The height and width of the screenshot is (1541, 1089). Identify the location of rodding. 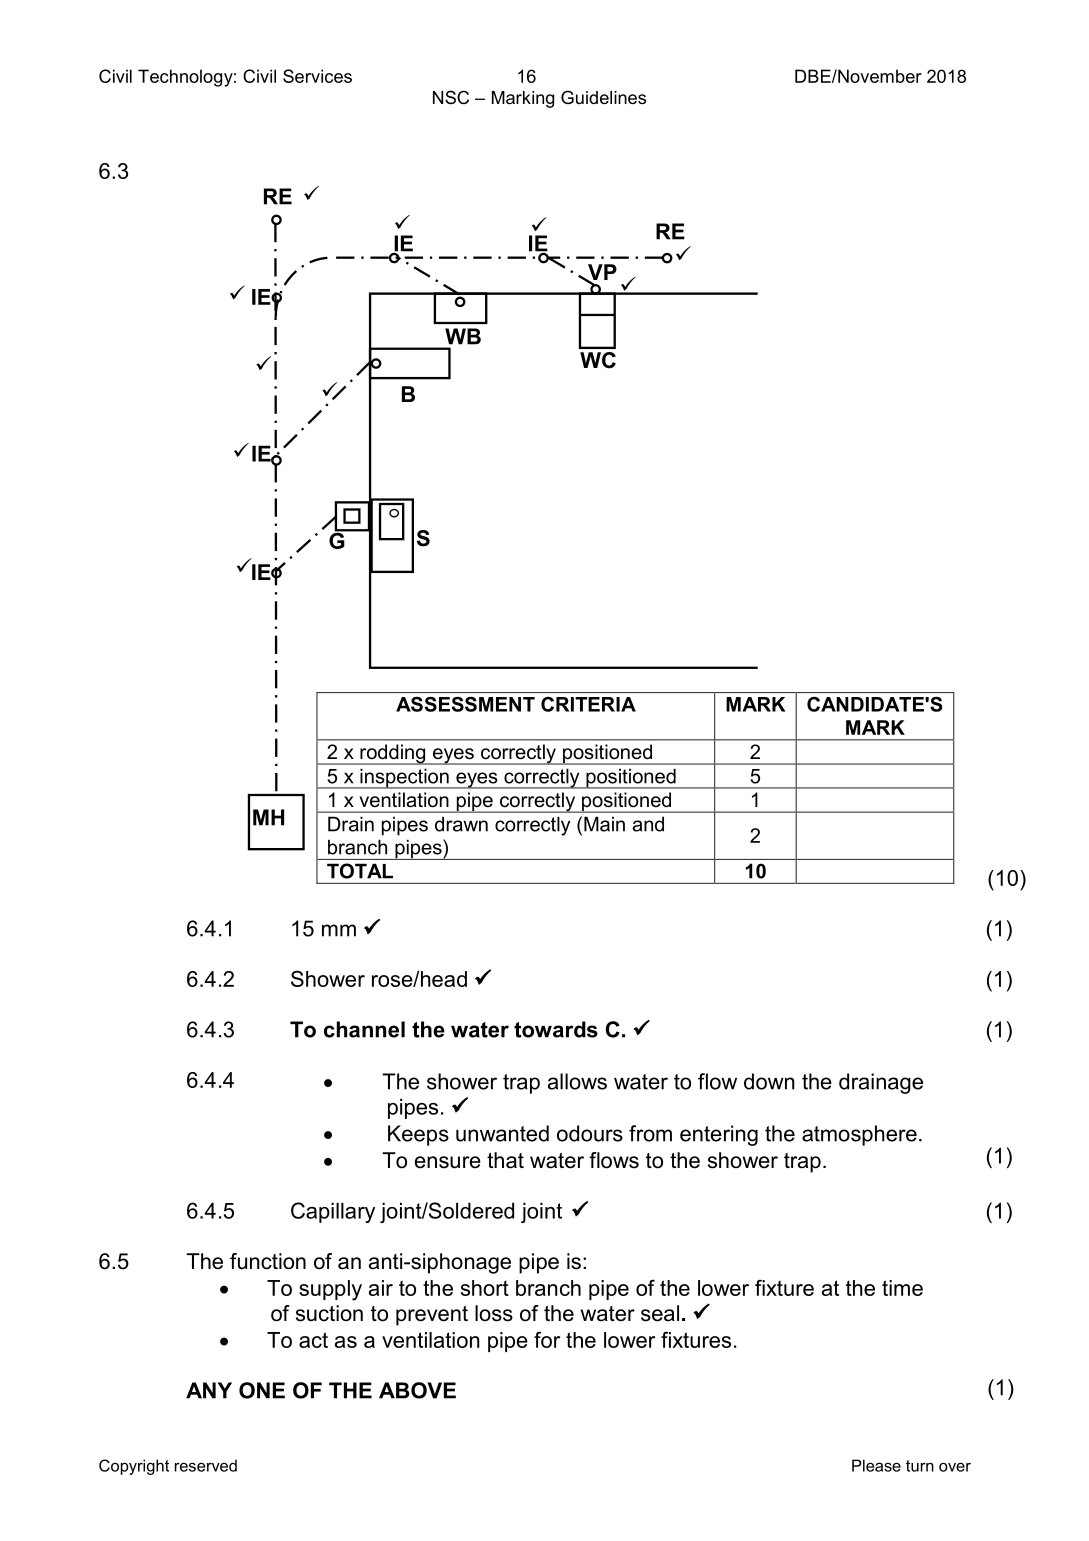
(393, 754).
